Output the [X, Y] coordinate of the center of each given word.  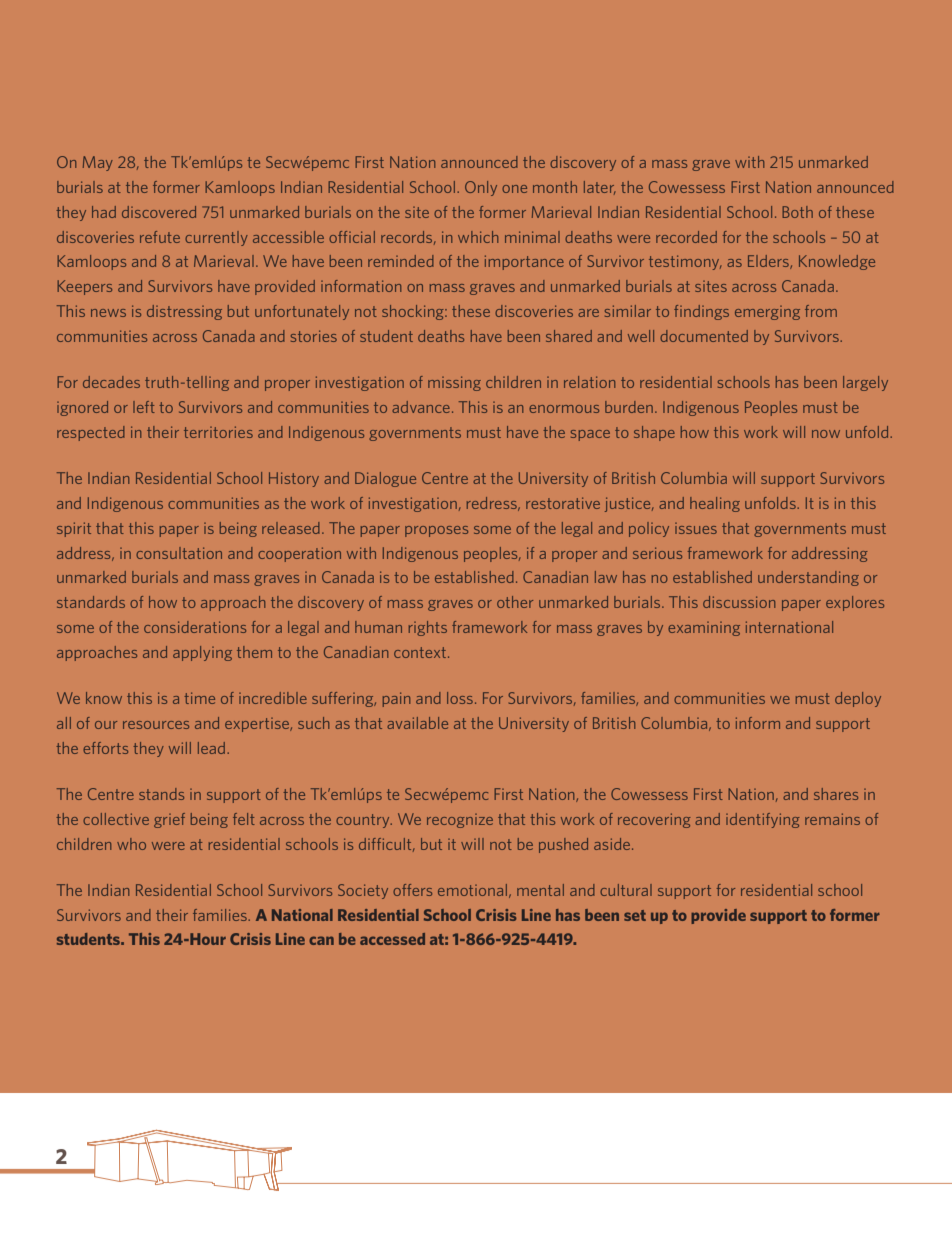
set [635, 915]
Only [481, 188]
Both [797, 212]
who [131, 844]
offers [412, 890]
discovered [159, 212]
